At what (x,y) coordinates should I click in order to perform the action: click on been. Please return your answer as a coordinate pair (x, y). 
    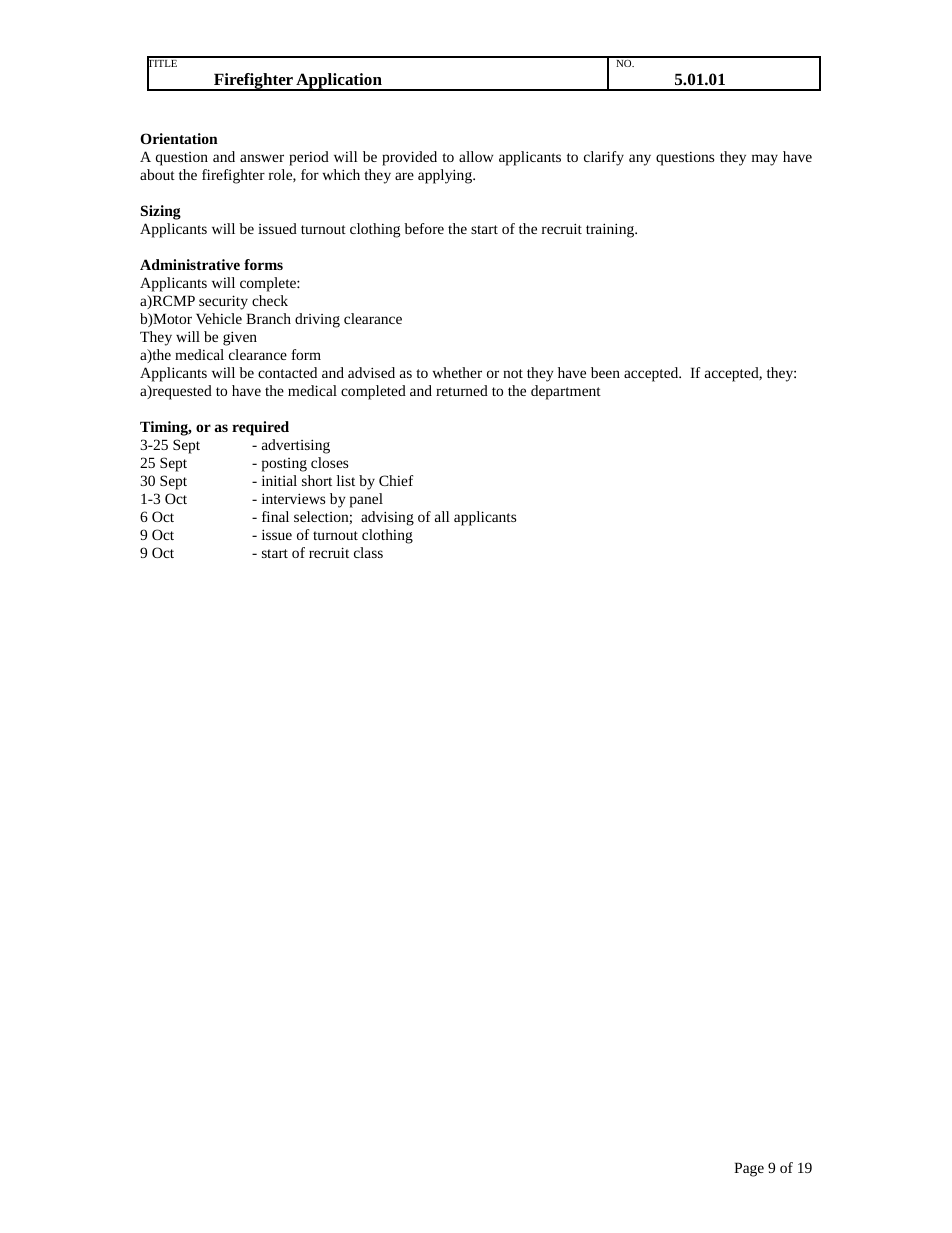
    Looking at the image, I should click on (605, 372).
